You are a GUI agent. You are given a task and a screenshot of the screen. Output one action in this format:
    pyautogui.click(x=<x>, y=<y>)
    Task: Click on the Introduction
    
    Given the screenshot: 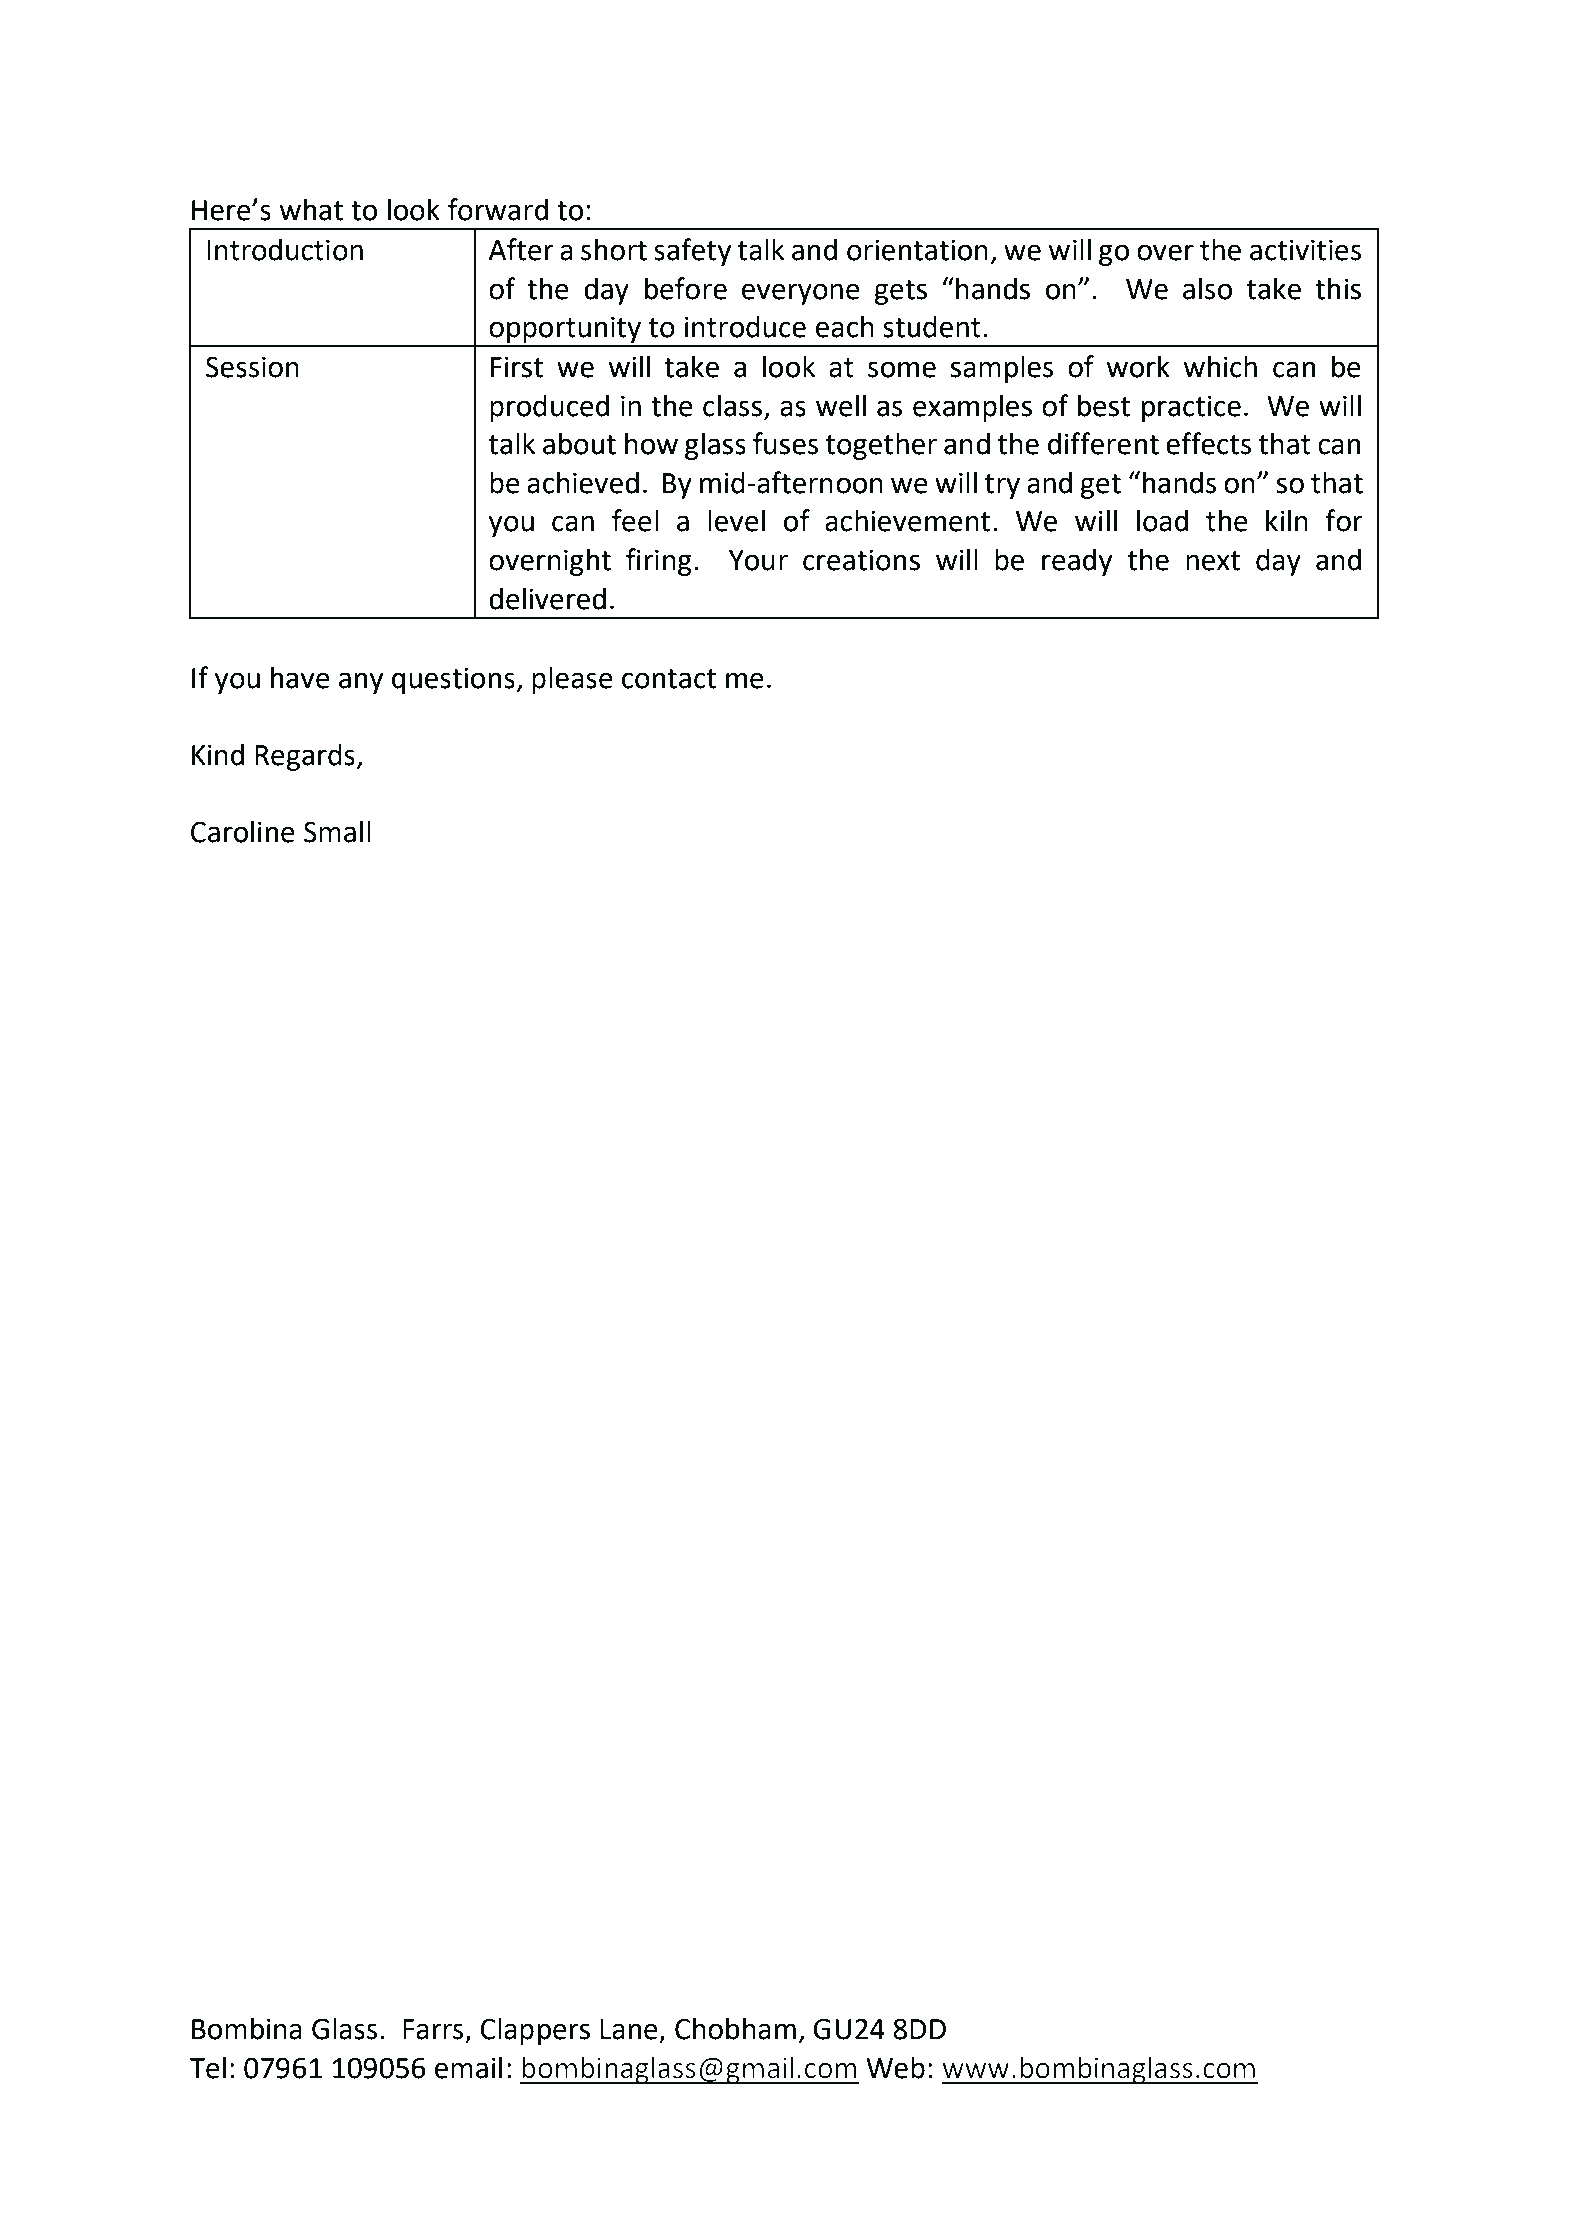 What is the action you would take?
    pyautogui.click(x=285, y=249)
